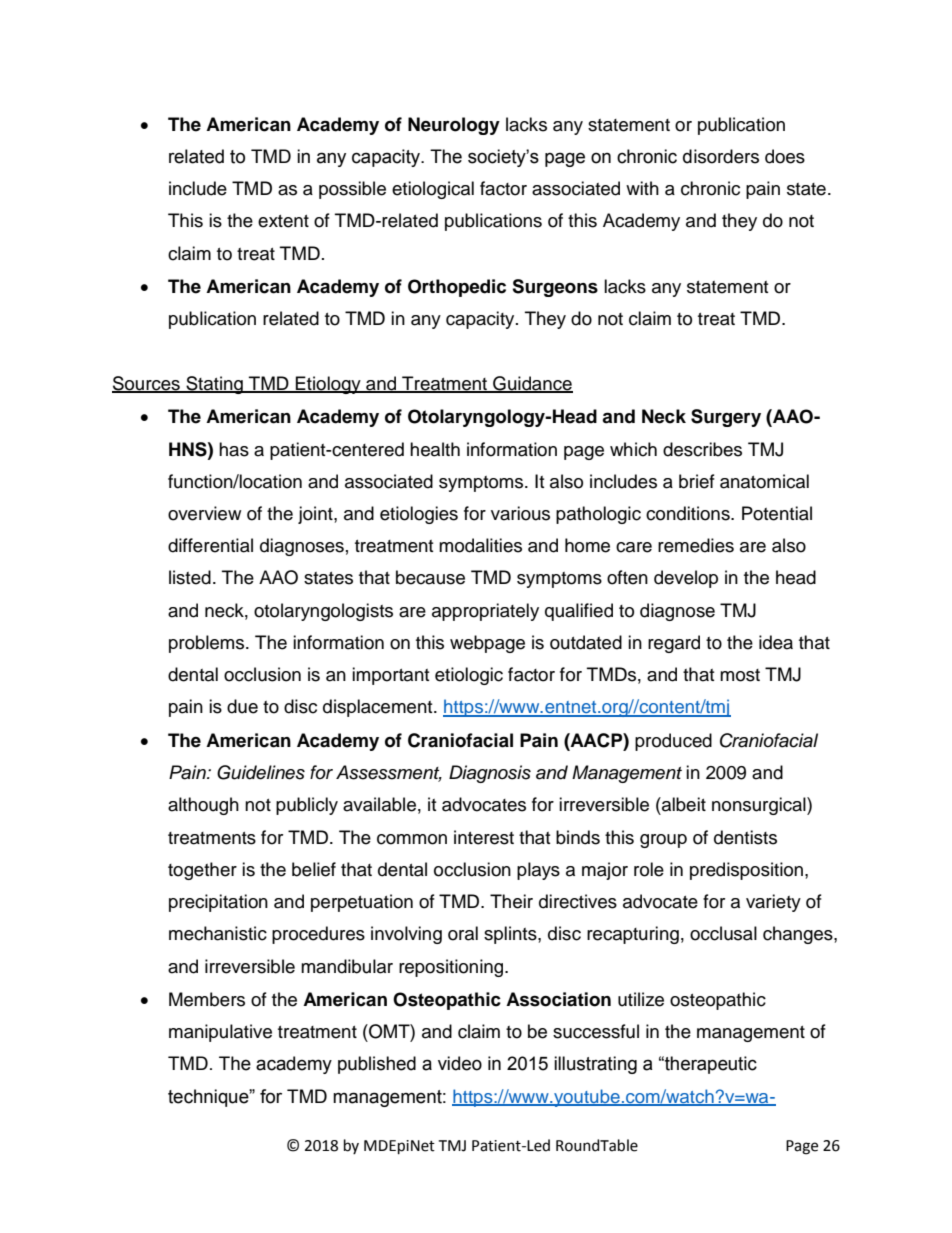 This screenshot has width=952, height=1233. What do you see at coordinates (220, 1033) in the screenshot?
I see `manipulative` at bounding box center [220, 1033].
